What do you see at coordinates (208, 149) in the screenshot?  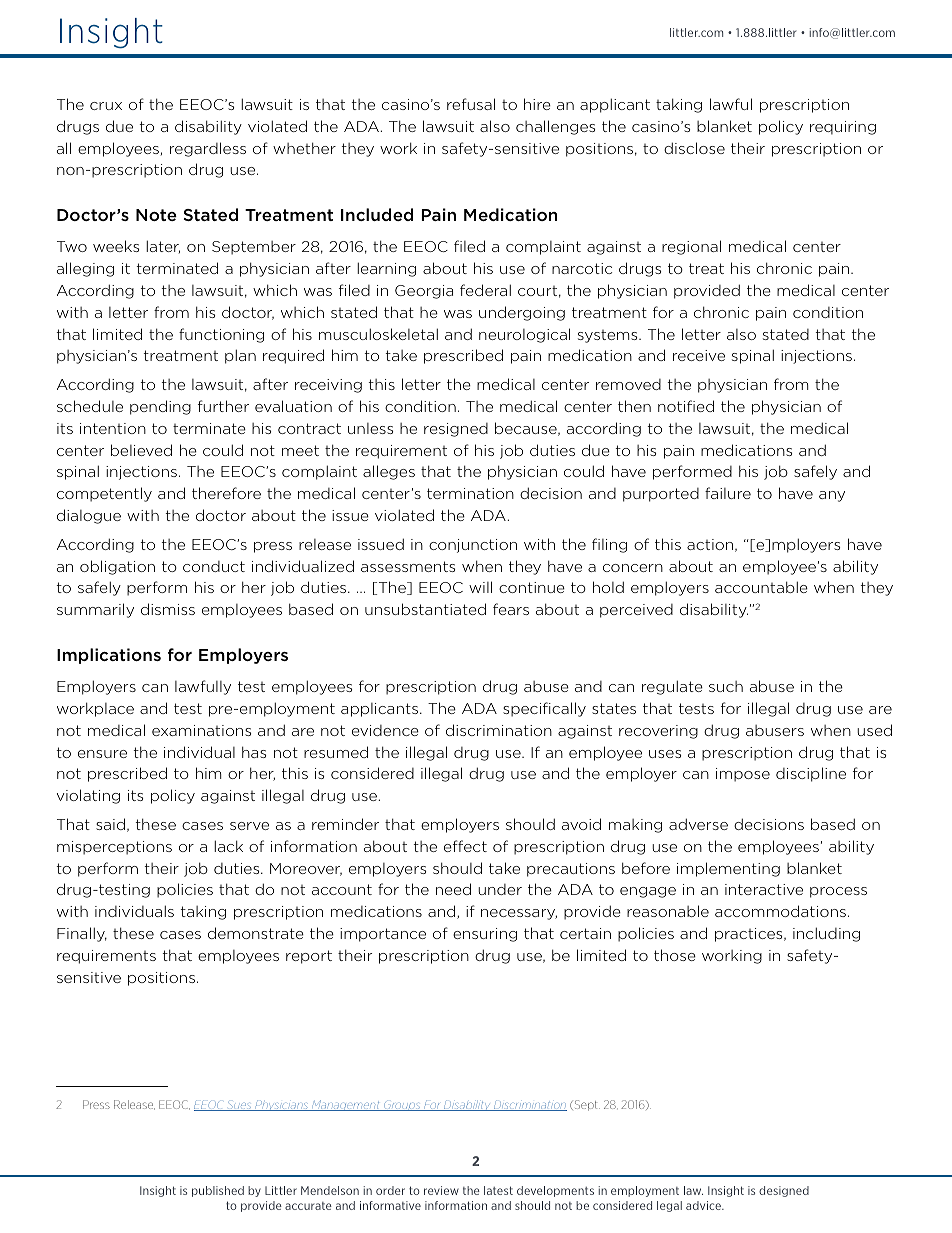 I see `regardless` at bounding box center [208, 149].
